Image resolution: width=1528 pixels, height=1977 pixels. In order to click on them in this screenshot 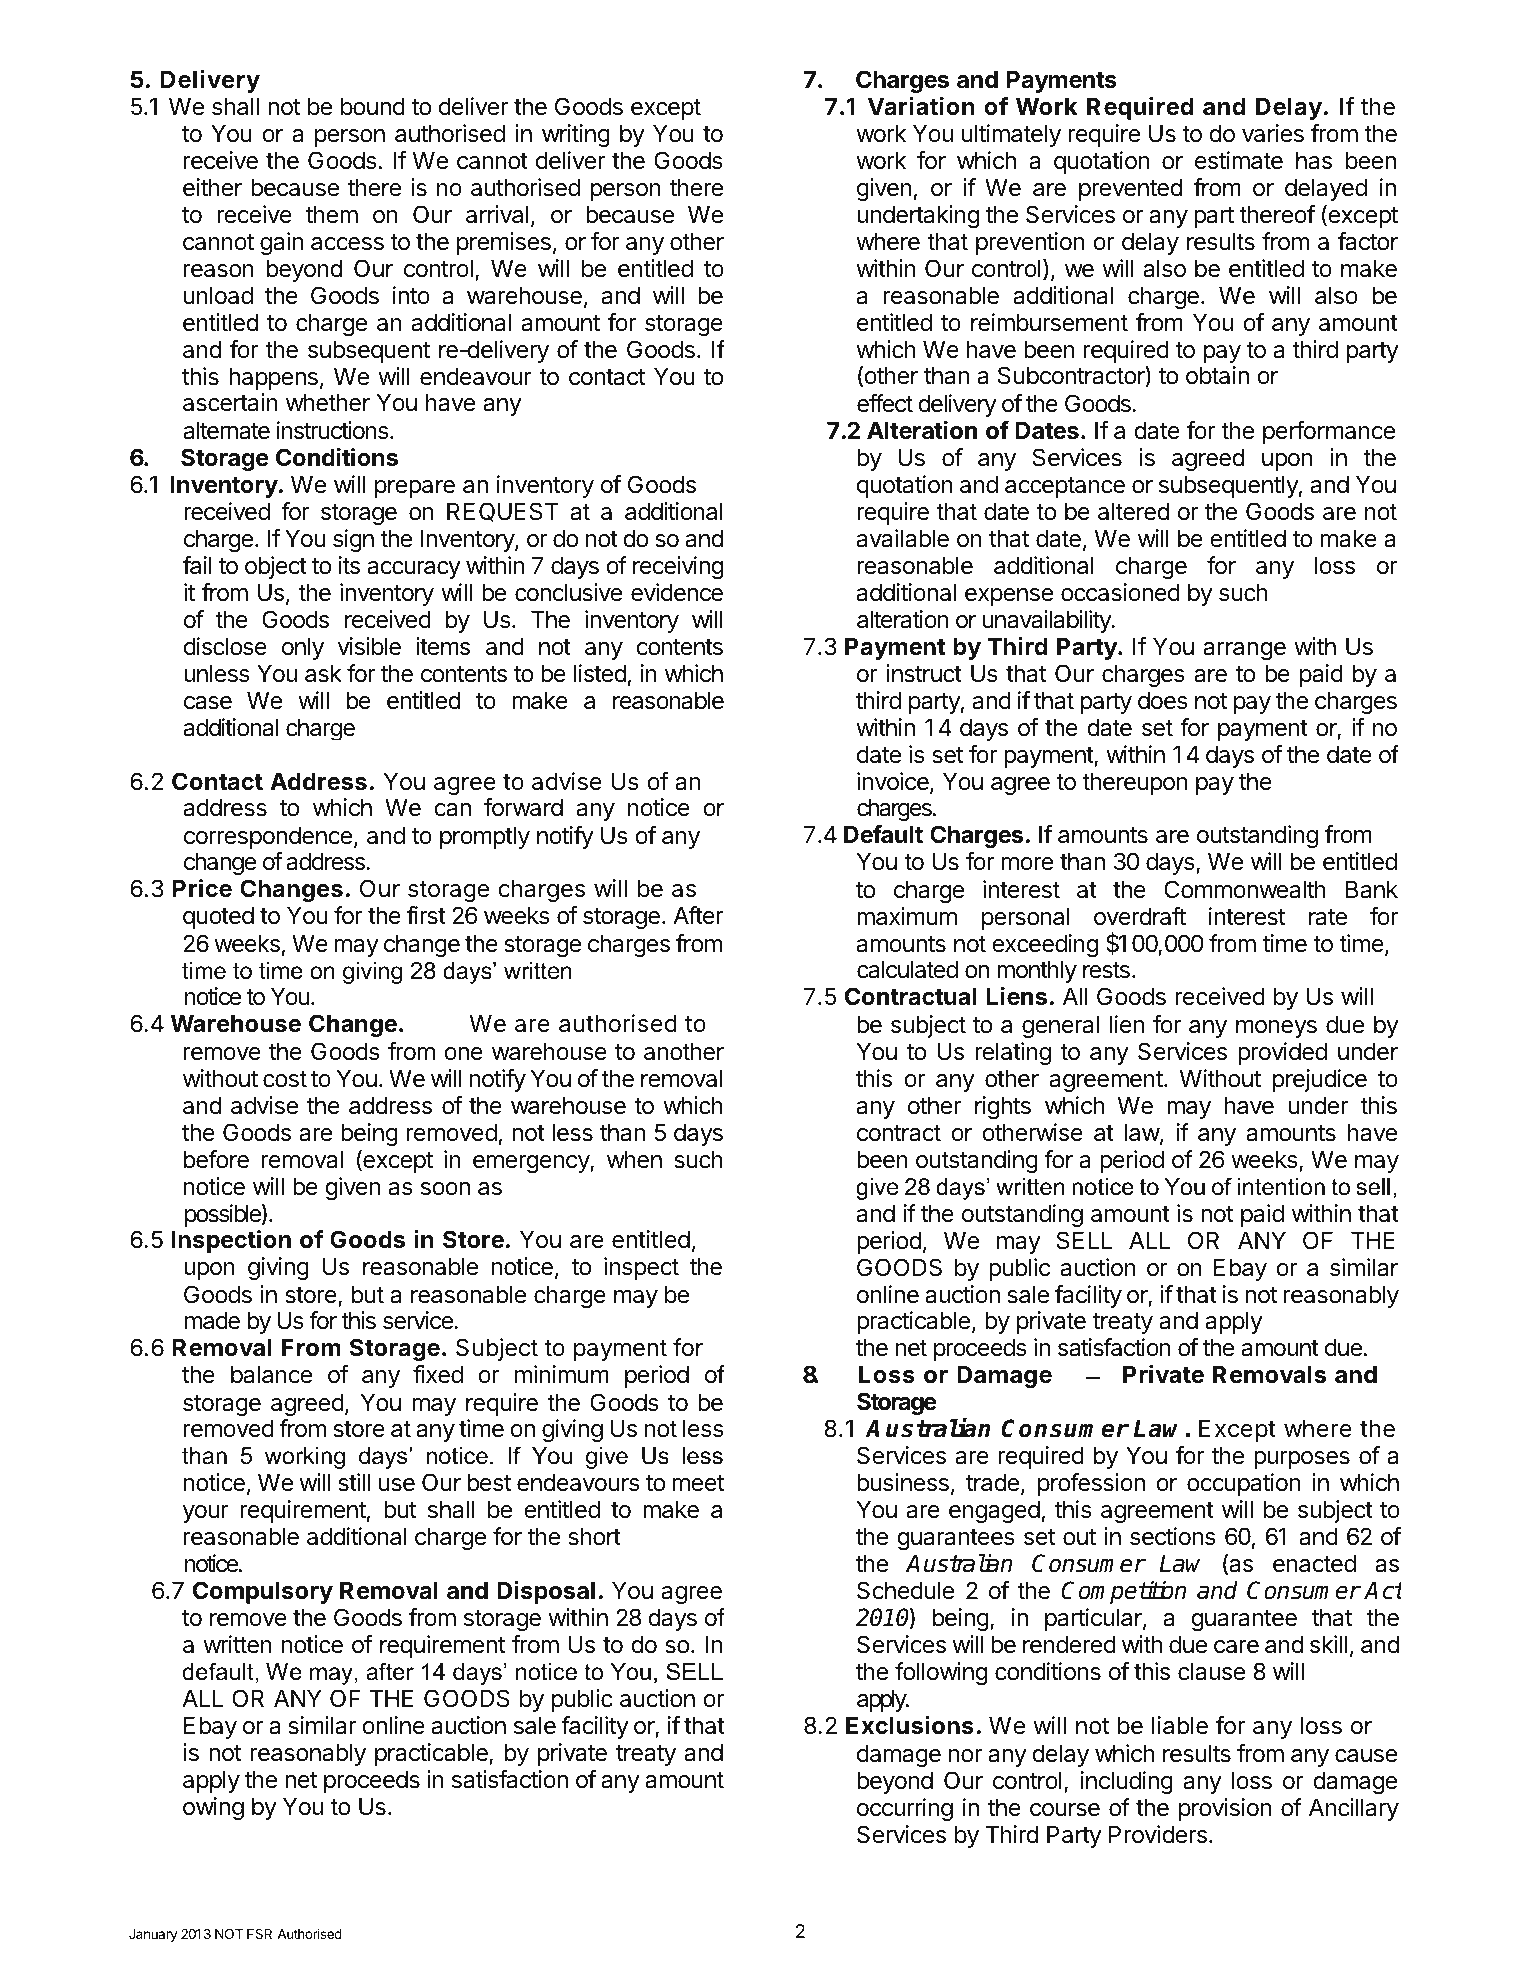, I will do `click(332, 214)`.
